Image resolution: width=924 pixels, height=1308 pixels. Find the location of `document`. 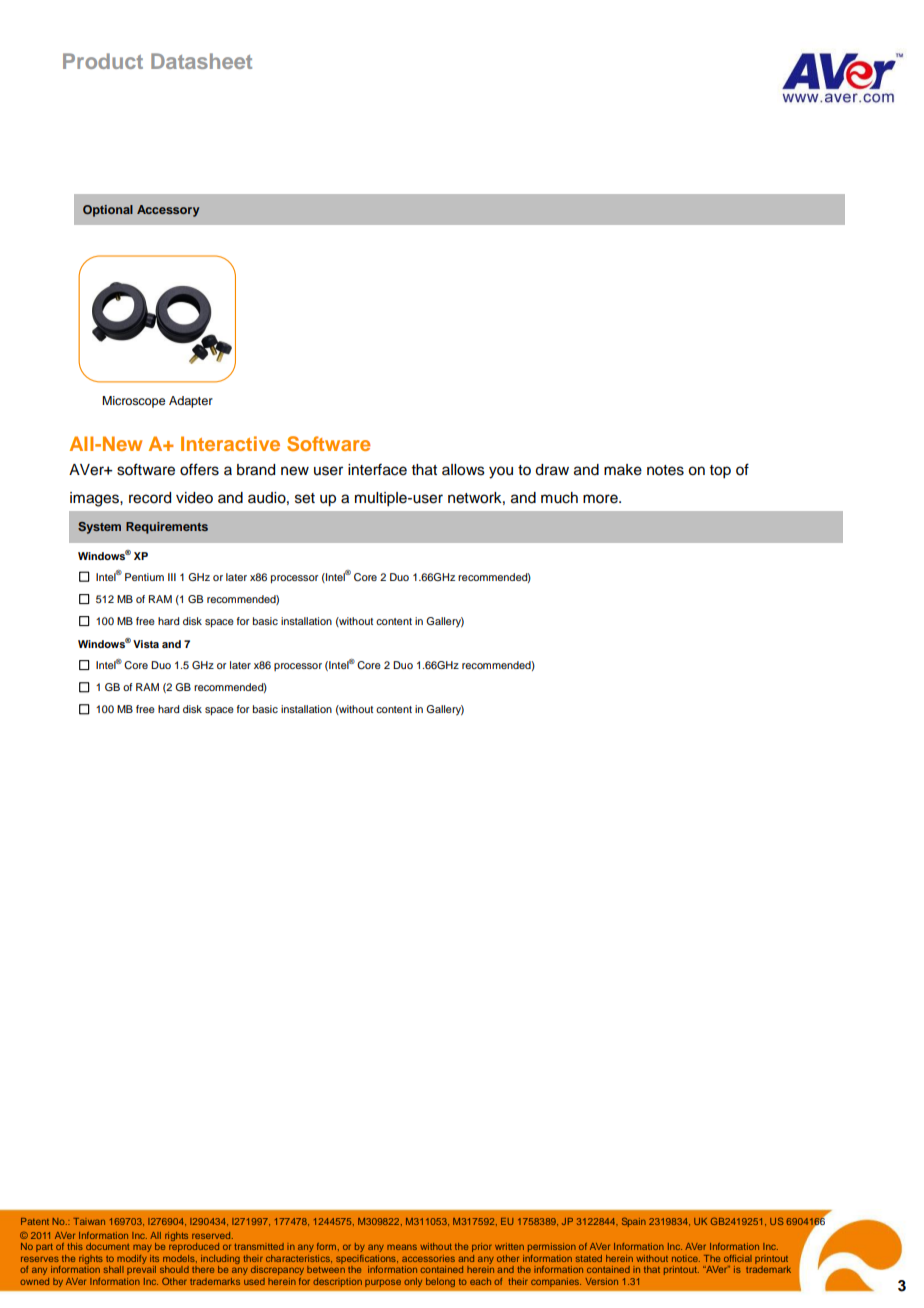

document is located at coordinates (107, 1246).
